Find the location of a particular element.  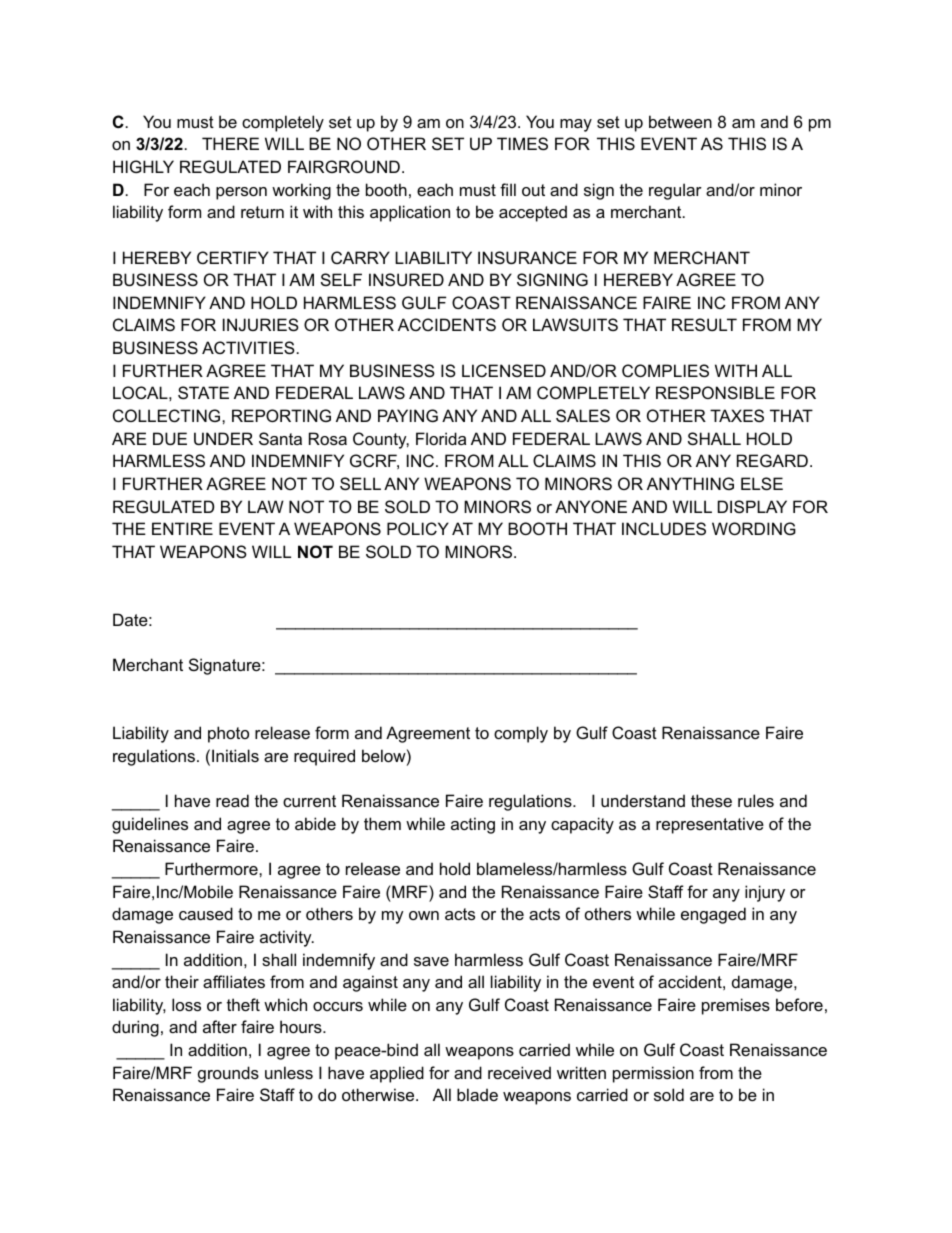

POLICY is located at coordinates (418, 528).
